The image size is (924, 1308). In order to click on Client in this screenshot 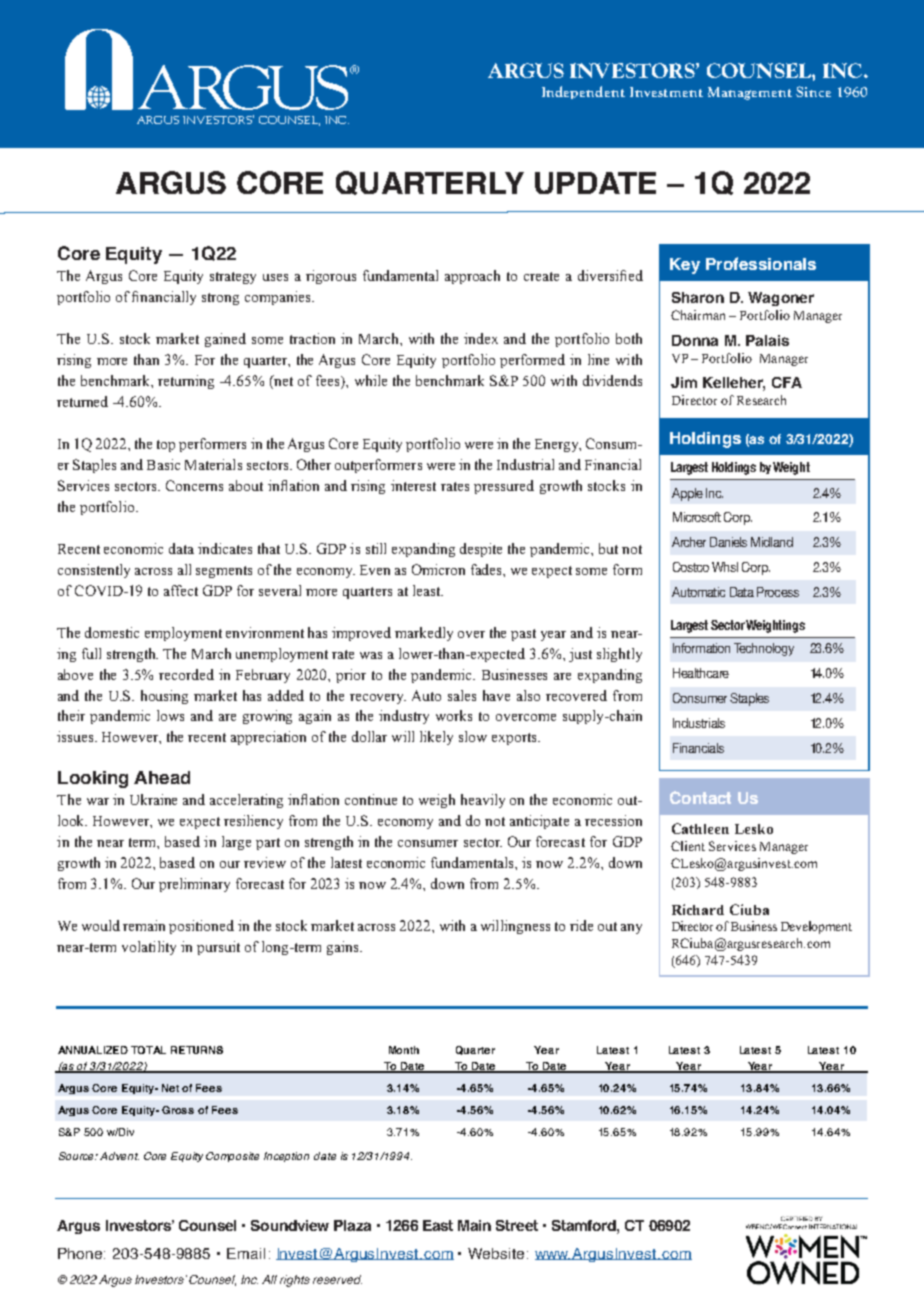, I will do `click(688, 846)`.
